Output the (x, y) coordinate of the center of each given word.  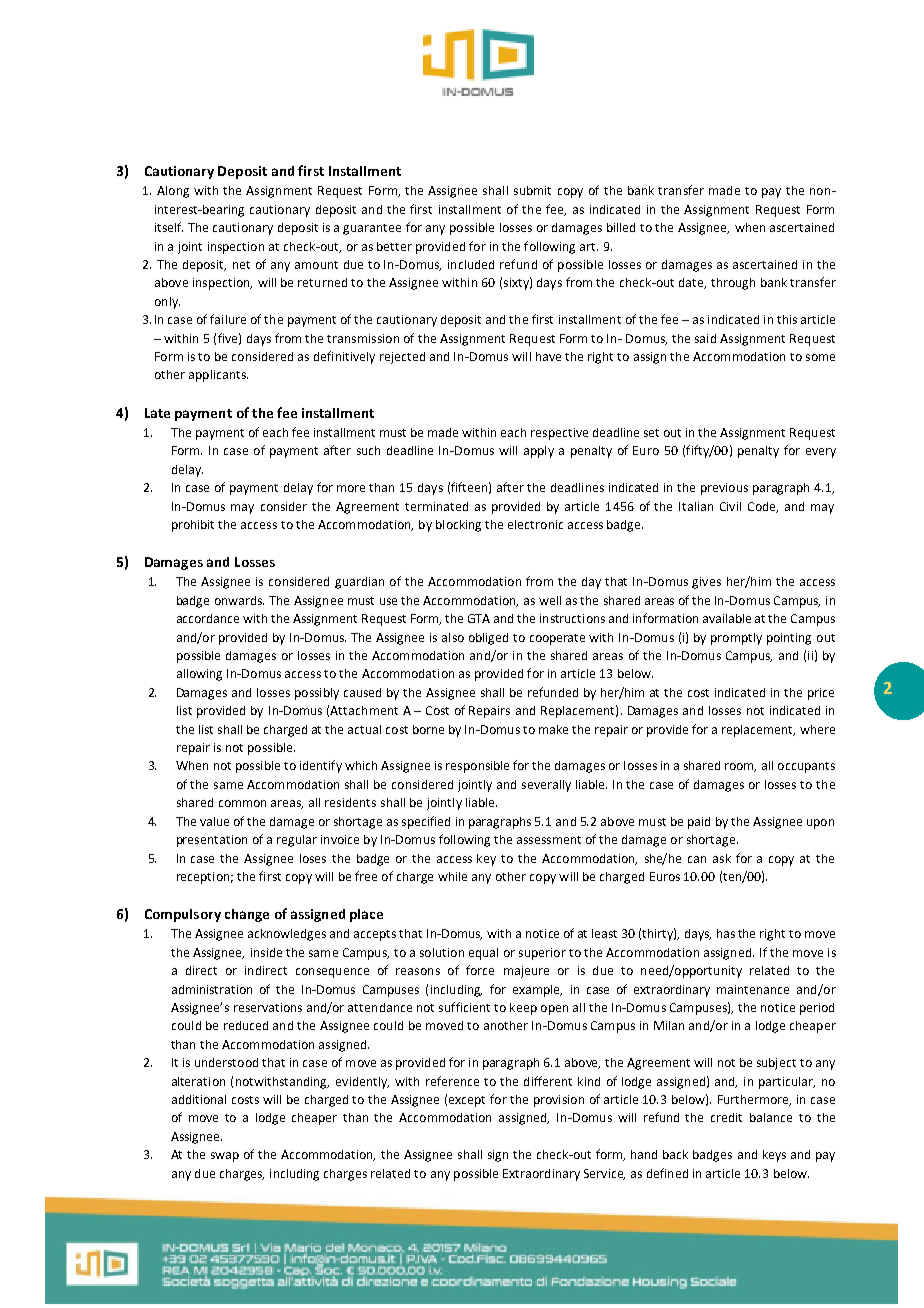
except (467, 1101)
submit (532, 190)
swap (225, 1157)
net (241, 265)
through (733, 284)
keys (774, 1156)
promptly (736, 639)
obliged (488, 639)
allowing (199, 675)
